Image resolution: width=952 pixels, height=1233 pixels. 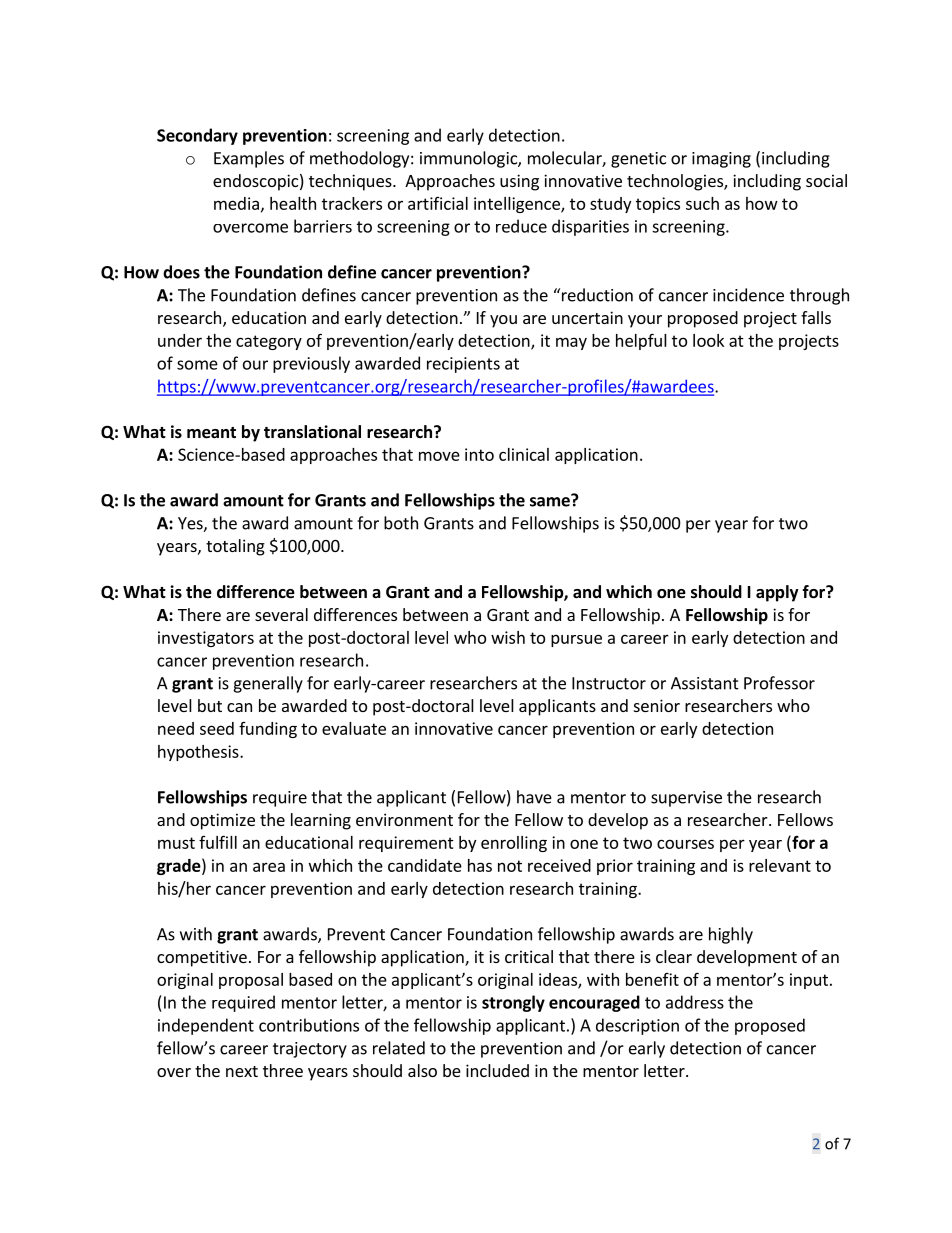 I want to click on address, so click(x=695, y=1002).
